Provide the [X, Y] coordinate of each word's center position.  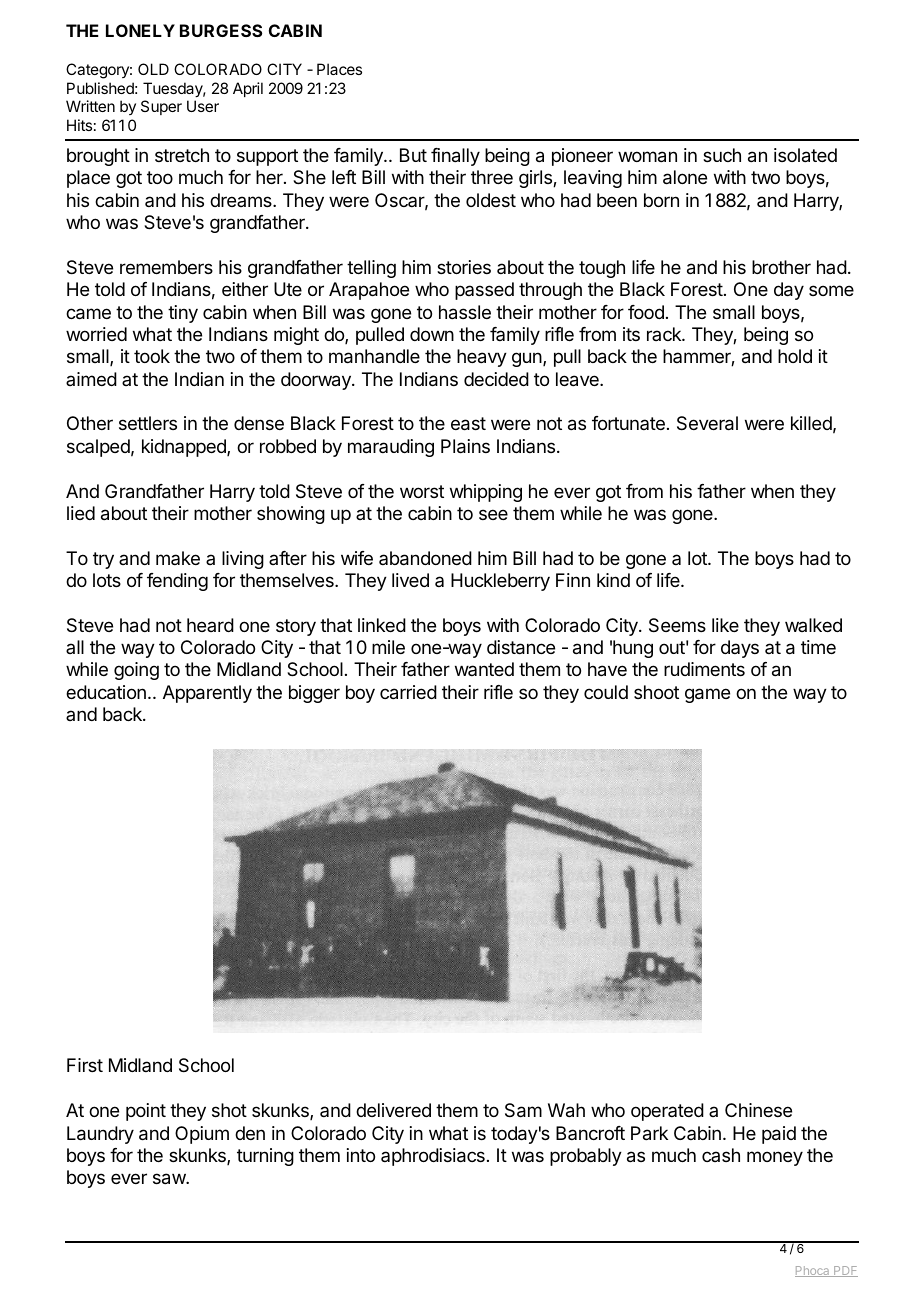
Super [161, 107]
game [707, 695]
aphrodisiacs [433, 1157]
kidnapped [185, 448]
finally [455, 157]
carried [408, 692]
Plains [465, 446]
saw [170, 1179]
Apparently [207, 694]
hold [795, 356]
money [775, 1158]
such [722, 155]
